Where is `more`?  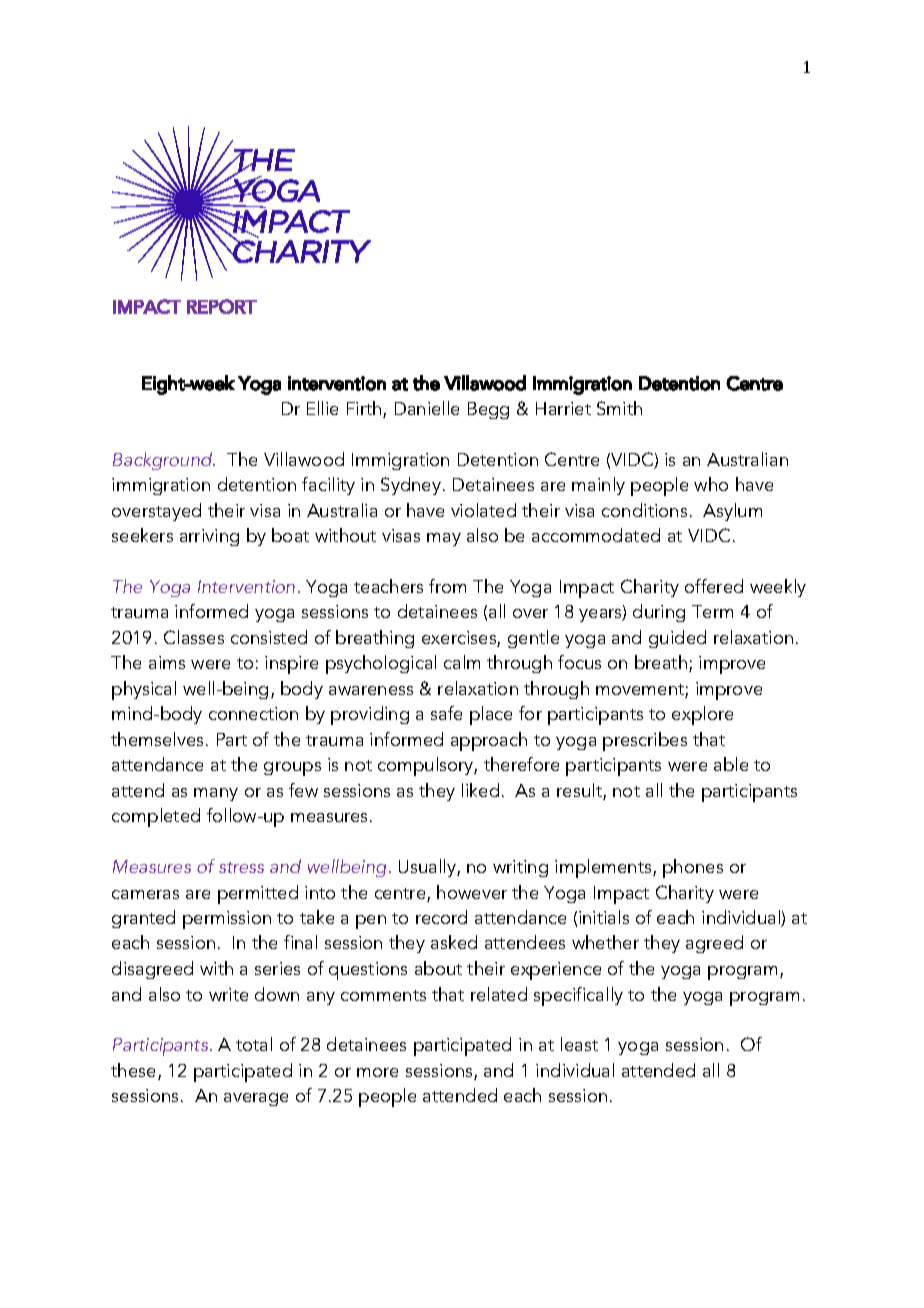
more is located at coordinates (377, 1072).
